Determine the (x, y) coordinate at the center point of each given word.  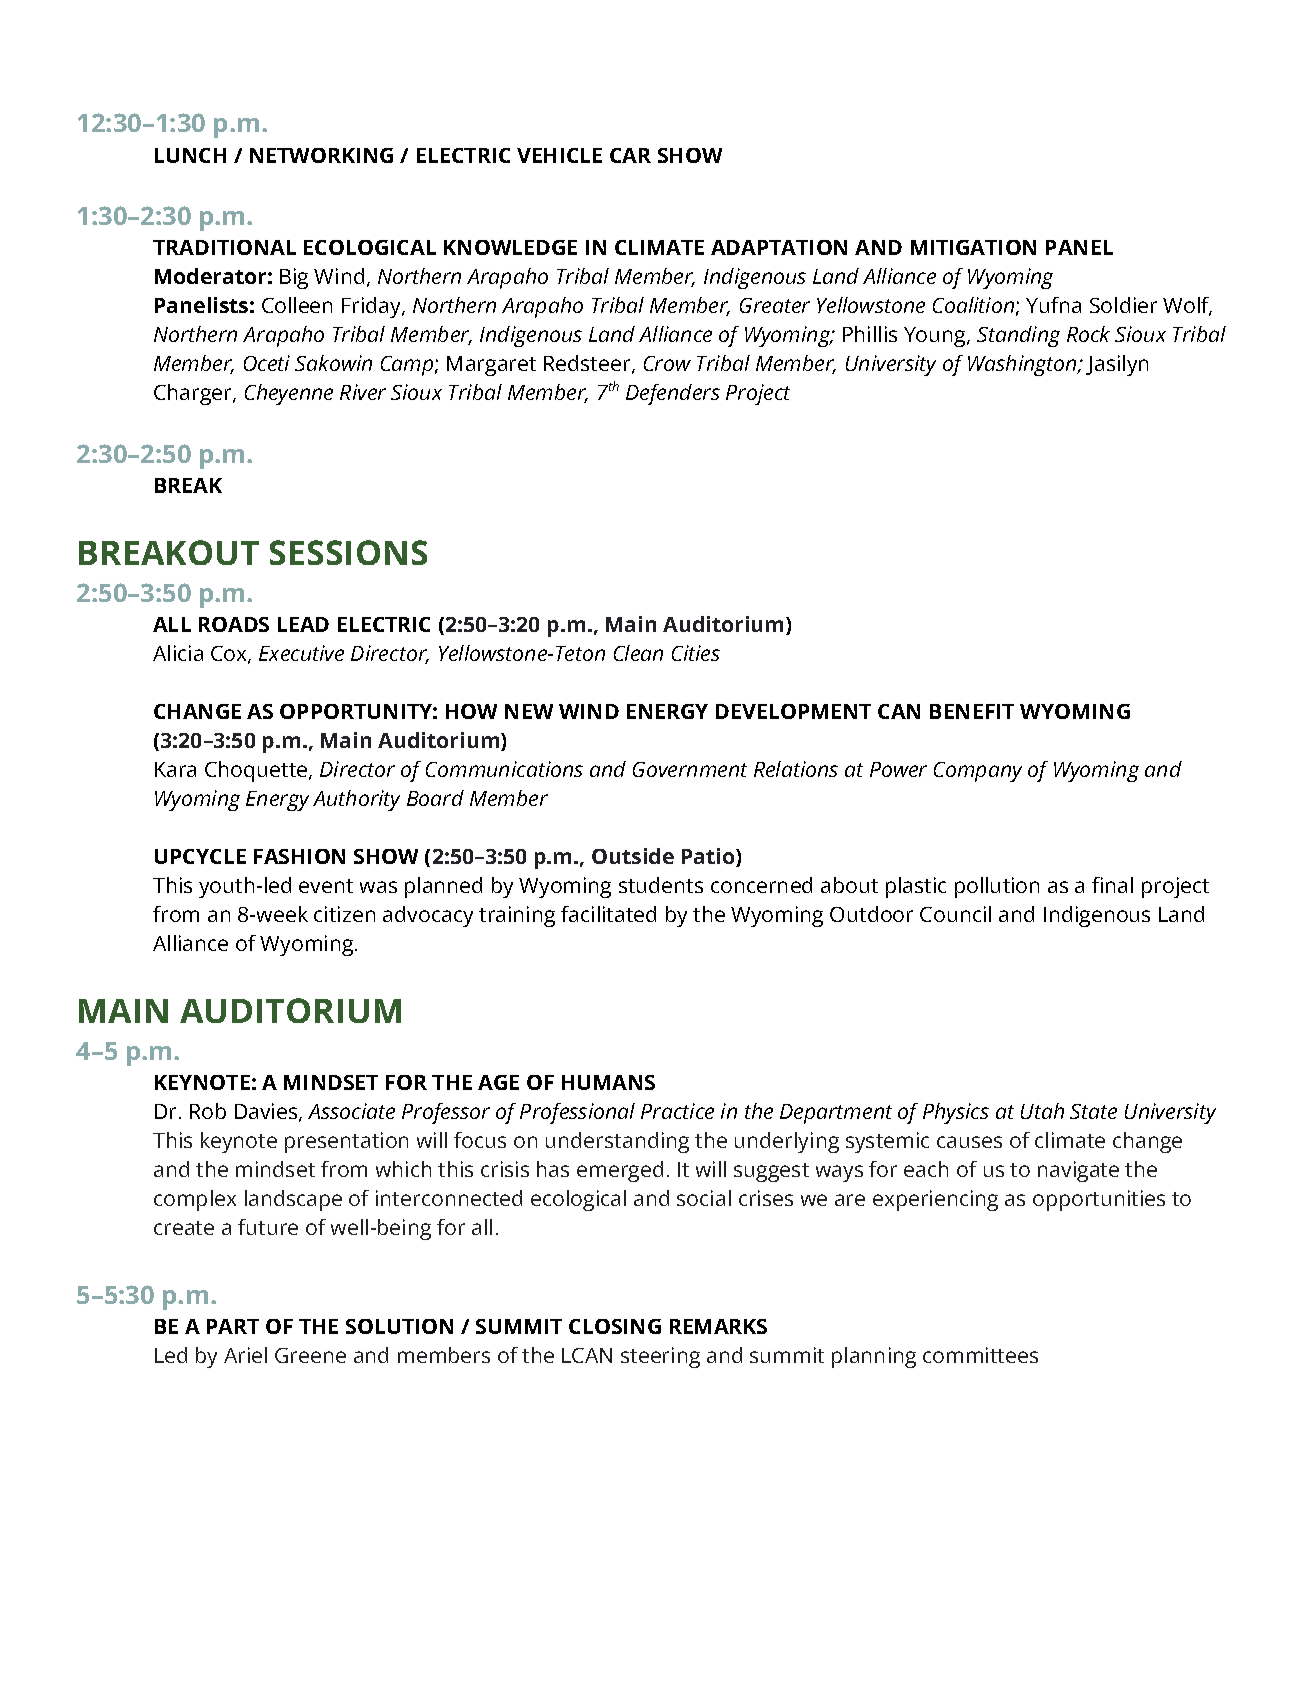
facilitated (608, 914)
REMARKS (718, 1326)
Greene (310, 1355)
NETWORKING (321, 155)
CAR (630, 155)
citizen (344, 914)
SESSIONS (348, 552)
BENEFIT (972, 711)
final (1112, 885)
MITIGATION (973, 247)
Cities (696, 653)
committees (980, 1355)
